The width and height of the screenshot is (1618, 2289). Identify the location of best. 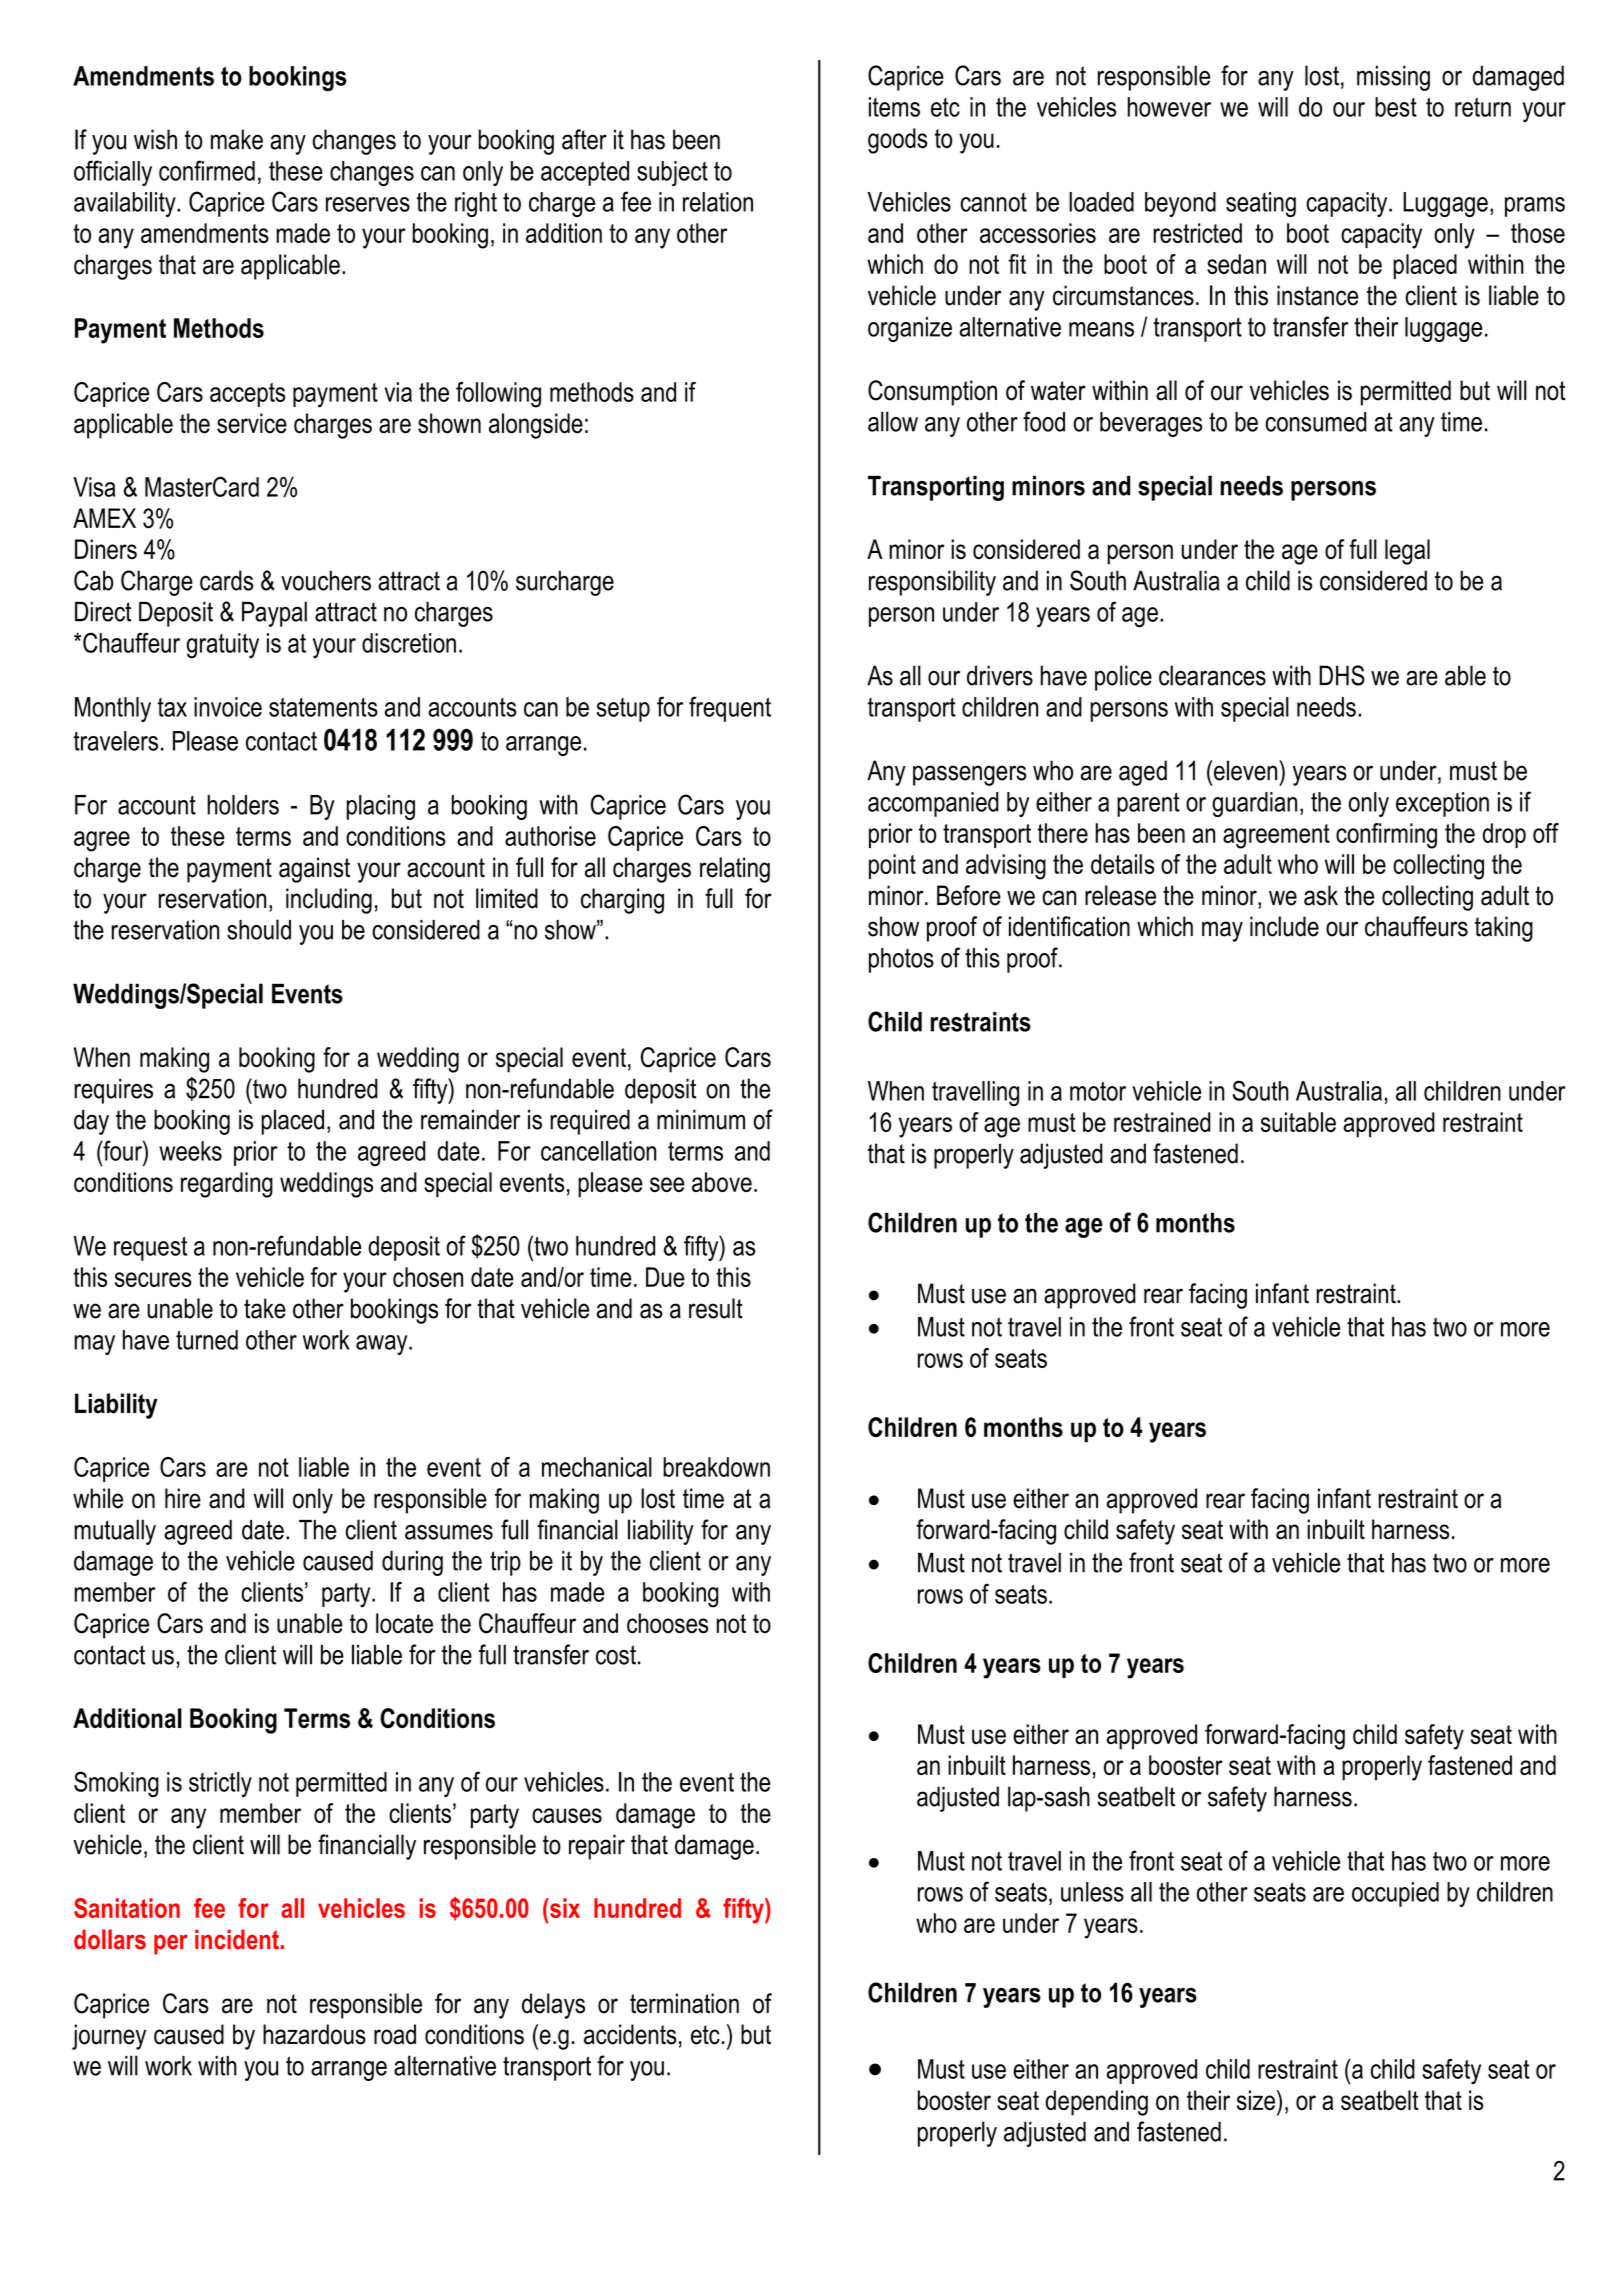
(1396, 107).
